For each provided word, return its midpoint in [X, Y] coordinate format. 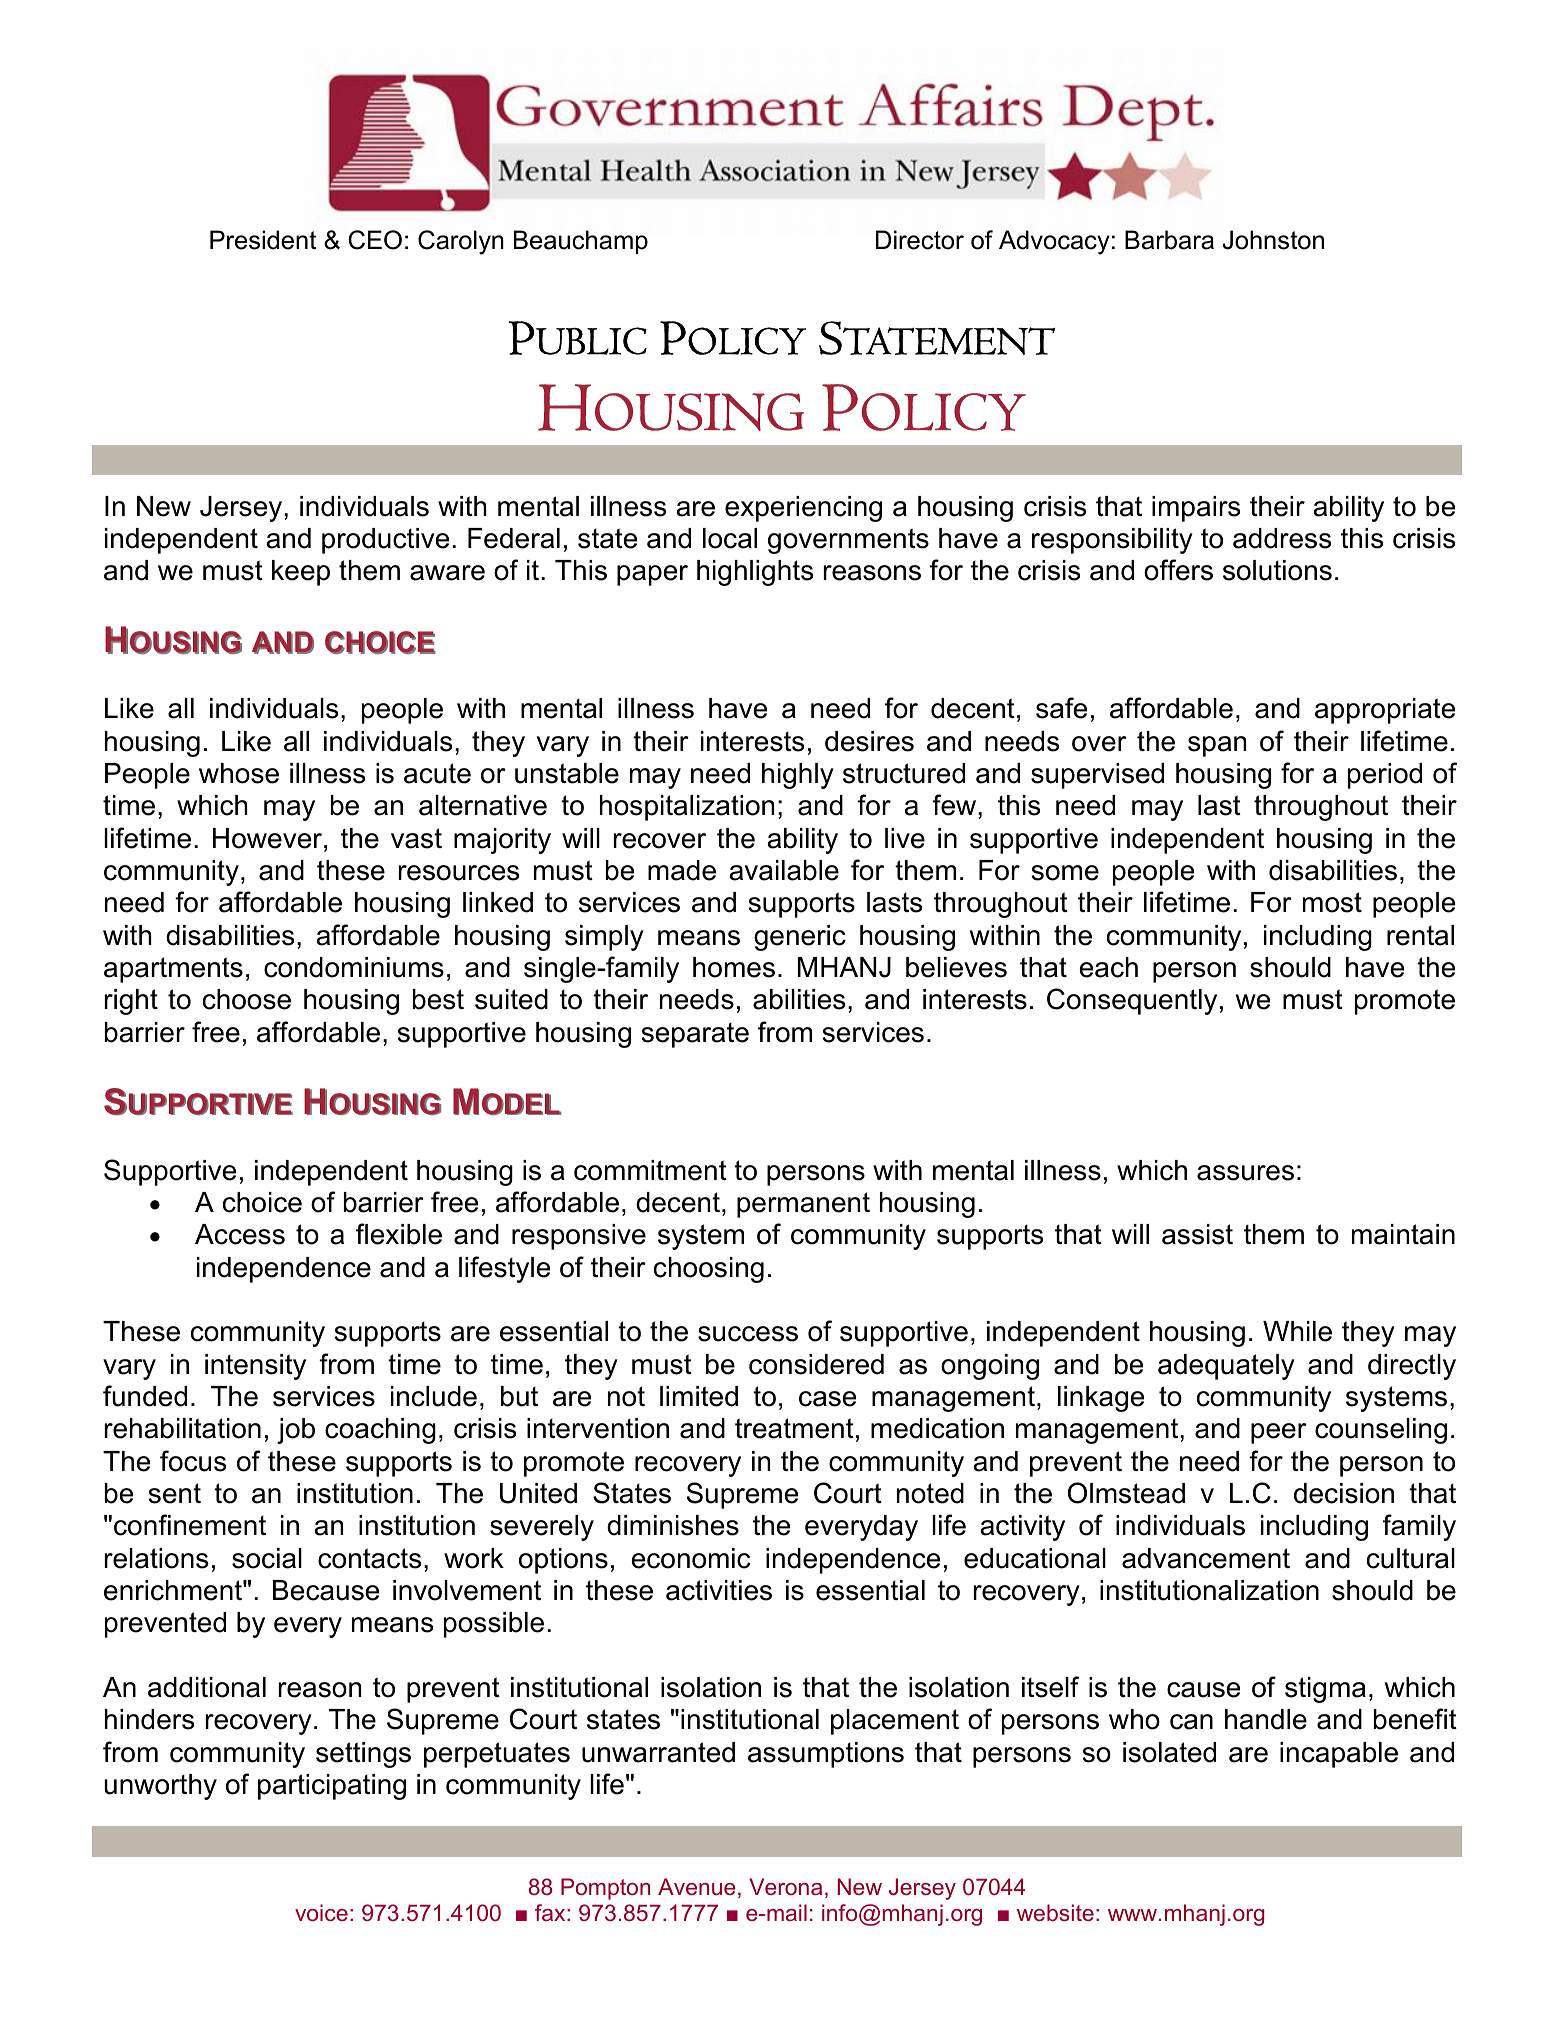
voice [321, 1912]
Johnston [1273, 240]
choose [247, 999]
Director [920, 240]
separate [695, 1035]
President [263, 240]
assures [1245, 1173]
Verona [785, 1886]
